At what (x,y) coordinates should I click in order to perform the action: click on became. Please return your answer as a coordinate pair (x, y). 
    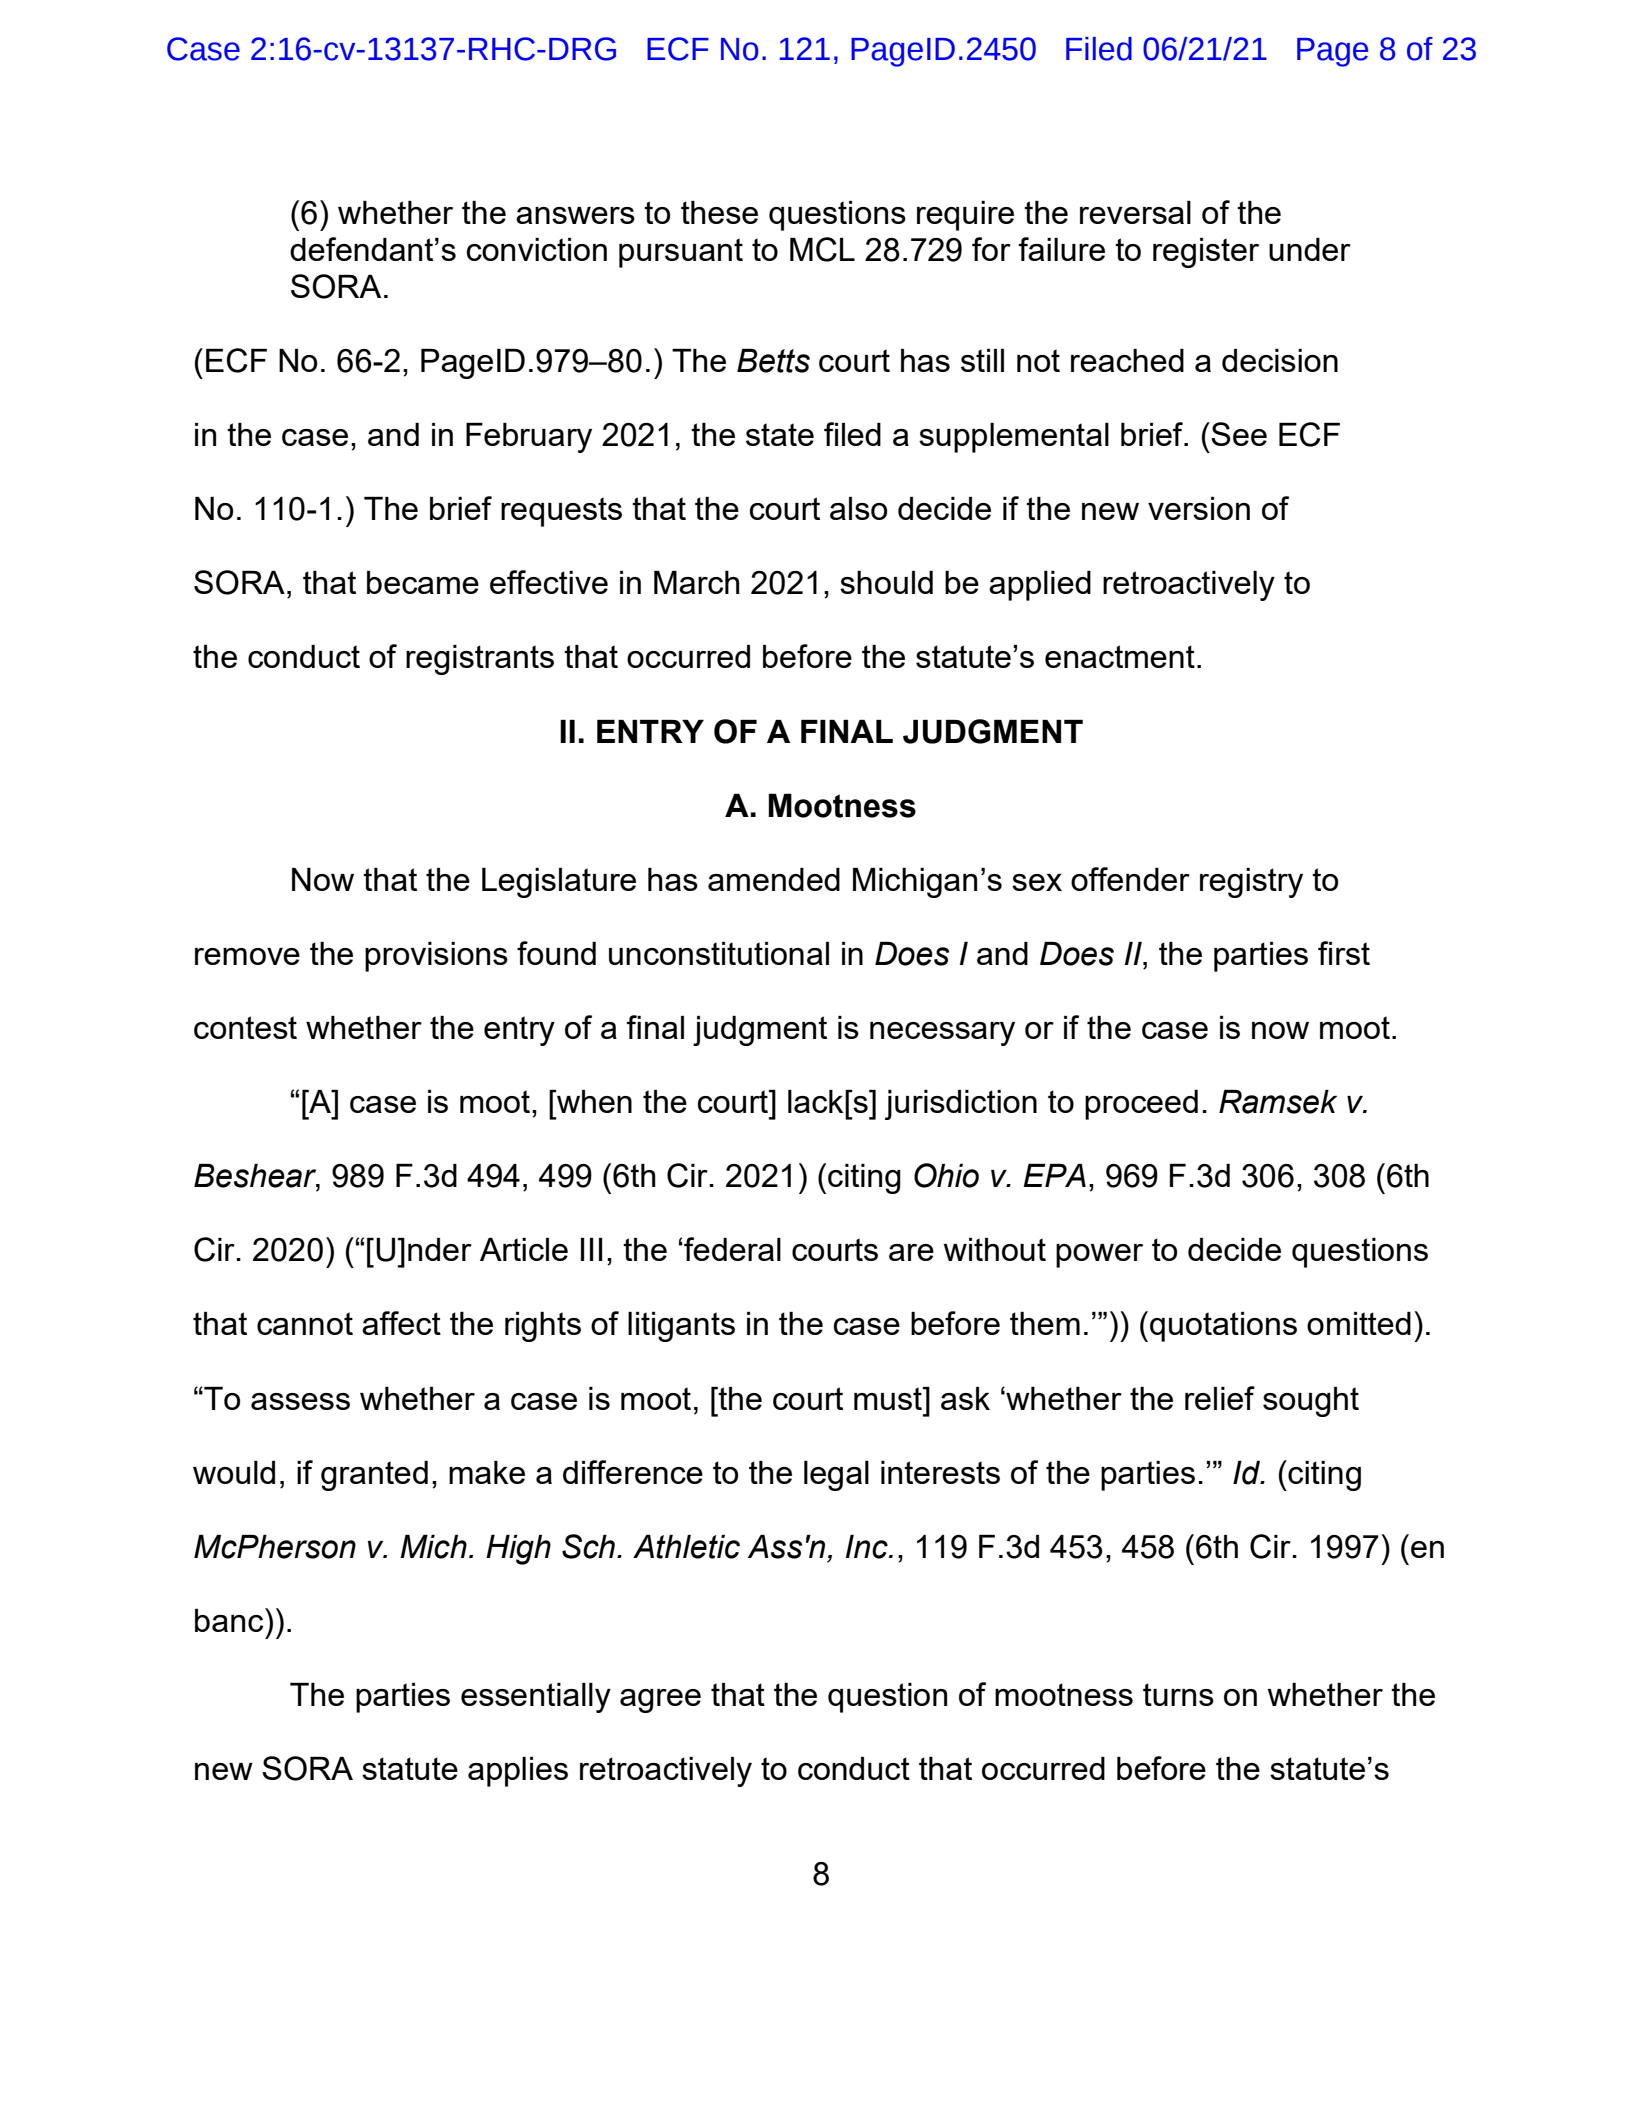
    Looking at the image, I should click on (423, 582).
